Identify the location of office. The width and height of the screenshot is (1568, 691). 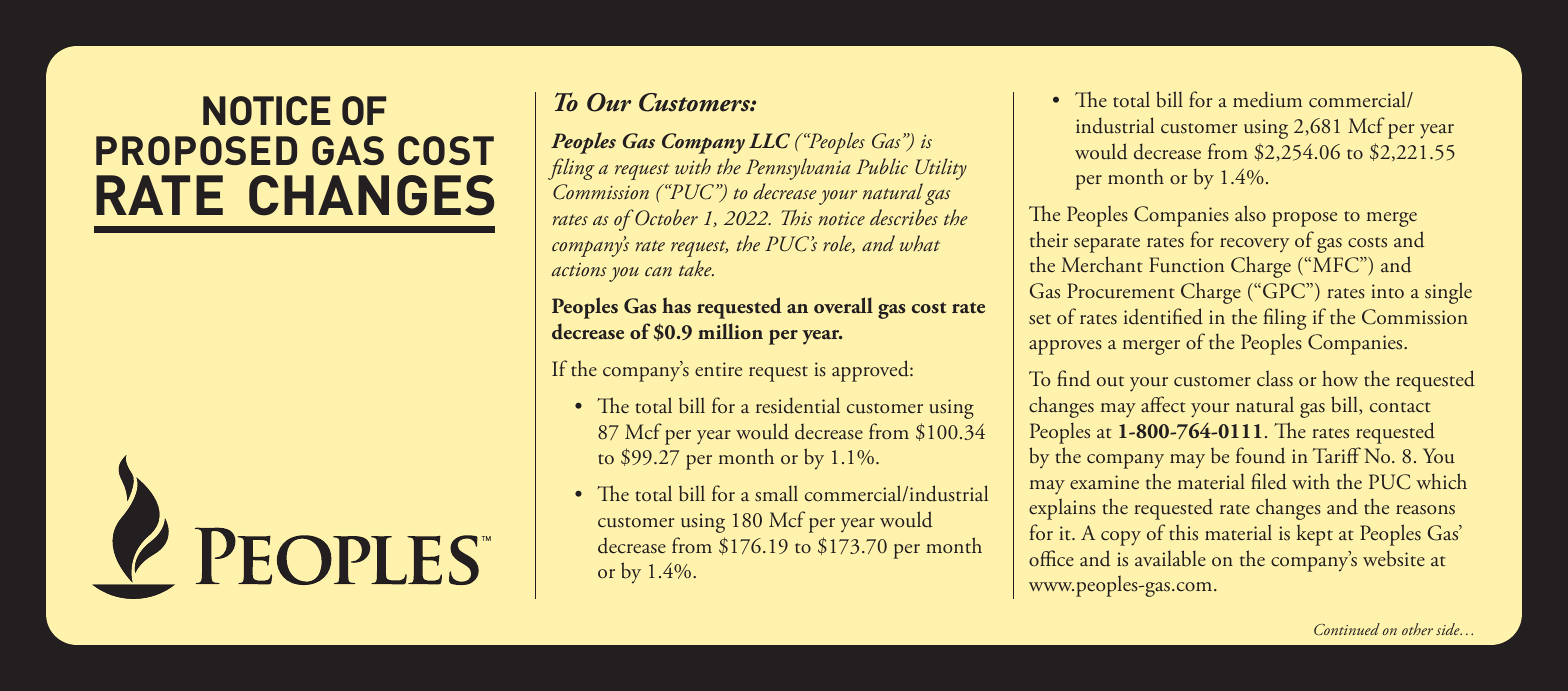
(1051, 558).
